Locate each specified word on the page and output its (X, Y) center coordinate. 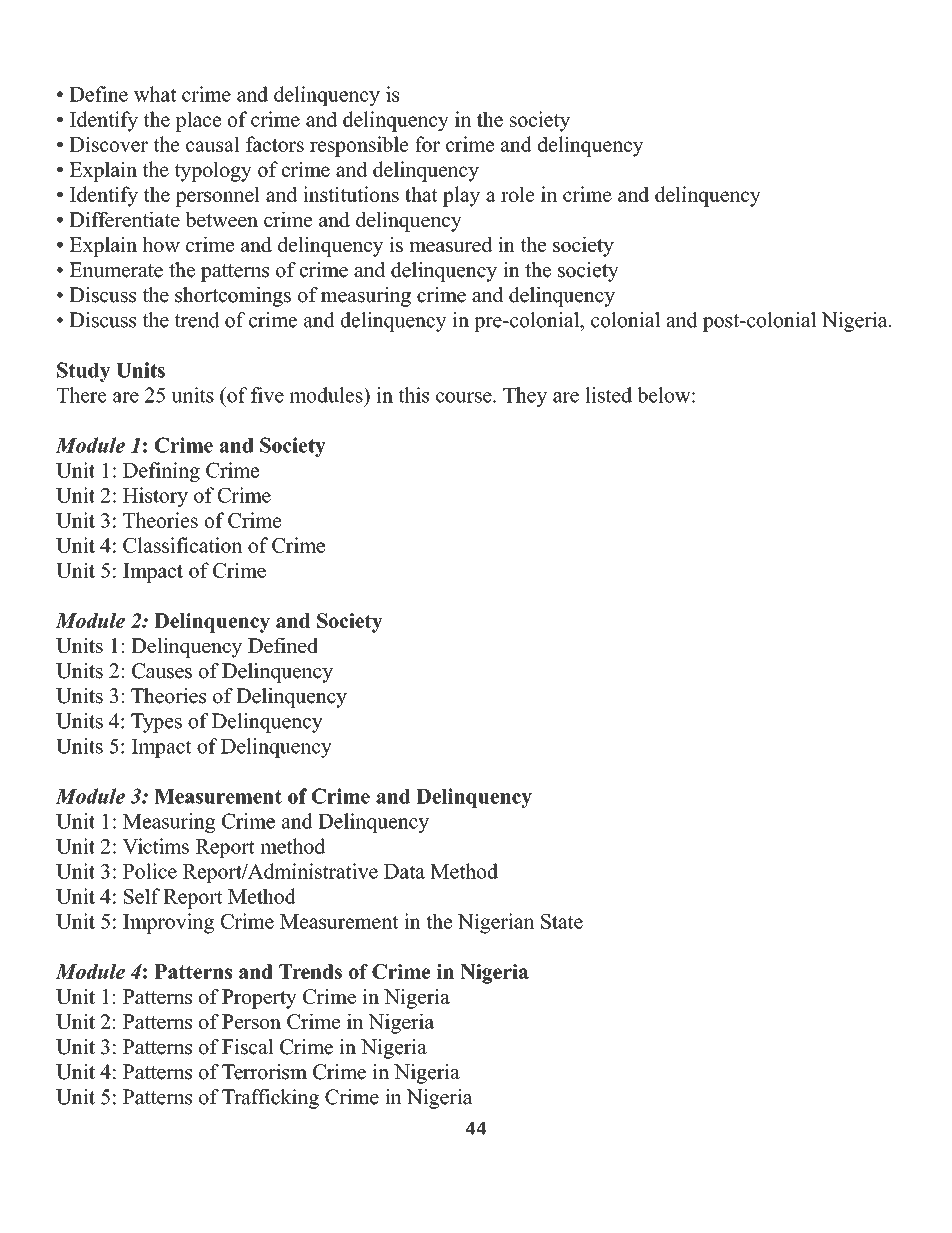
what (155, 94)
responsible (359, 146)
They (525, 397)
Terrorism (264, 1072)
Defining (161, 472)
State (562, 921)
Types (156, 723)
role (518, 194)
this (414, 395)
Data (404, 871)
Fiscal (248, 1047)
